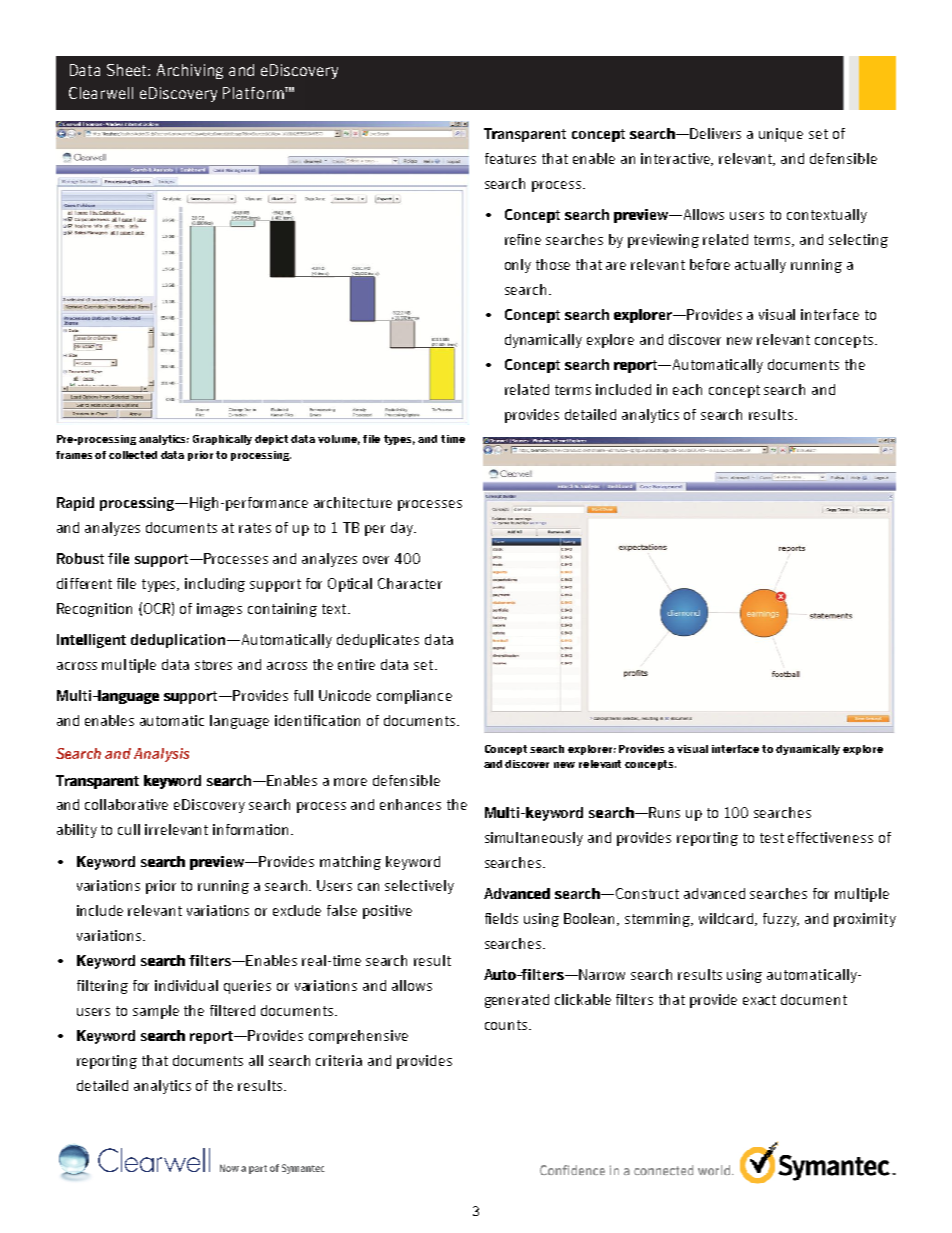  Describe the element at coordinates (830, 837) in the screenshot. I see `effectiveness` at that location.
